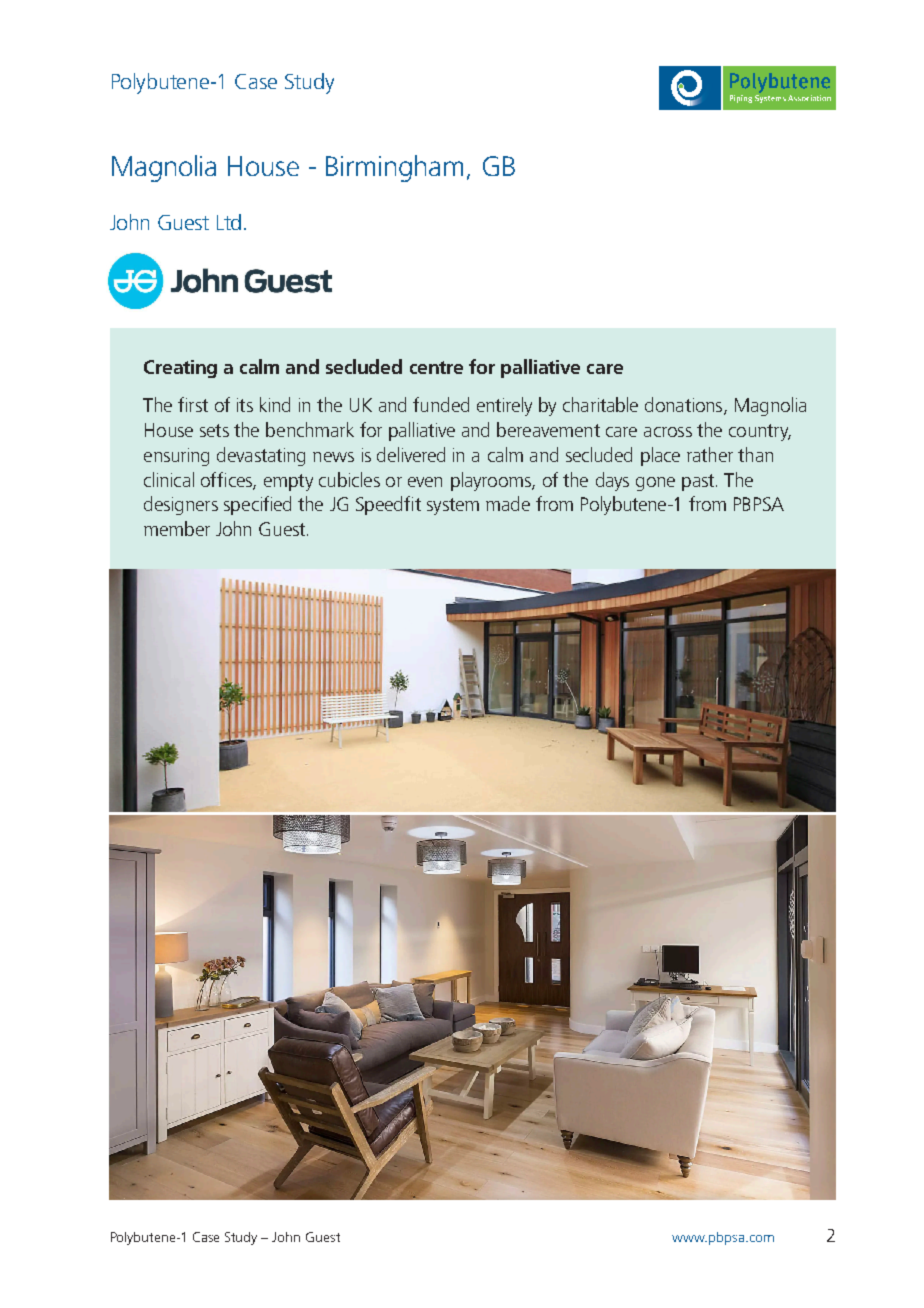 The width and height of the screenshot is (924, 1308). Describe the element at coordinates (257, 505) in the screenshot. I see `specified` at that location.
